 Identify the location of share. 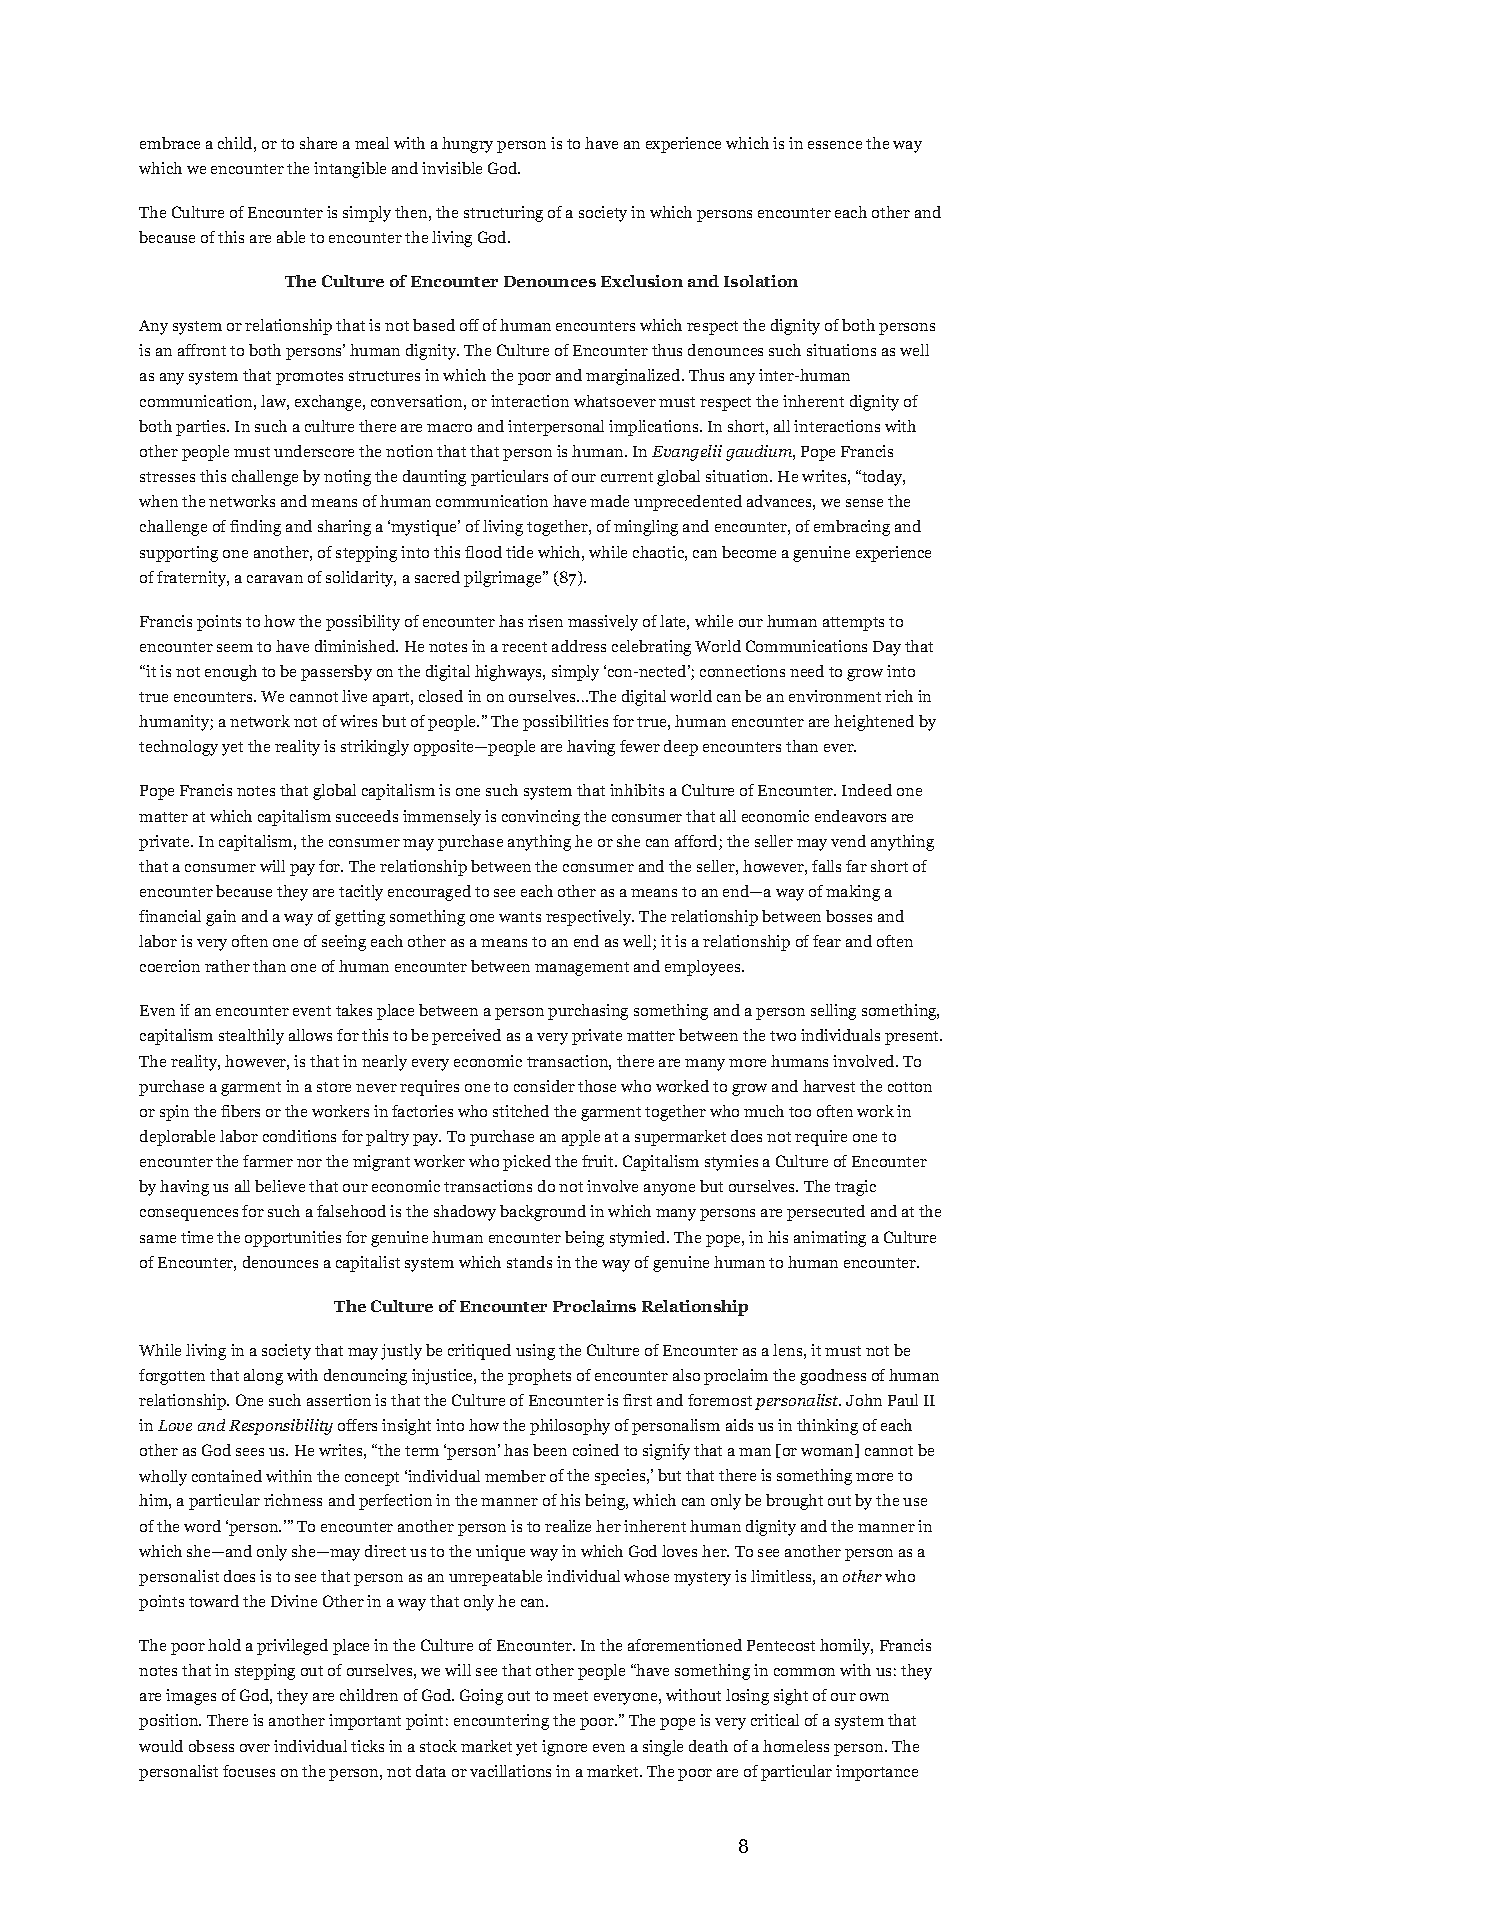
(318, 143).
